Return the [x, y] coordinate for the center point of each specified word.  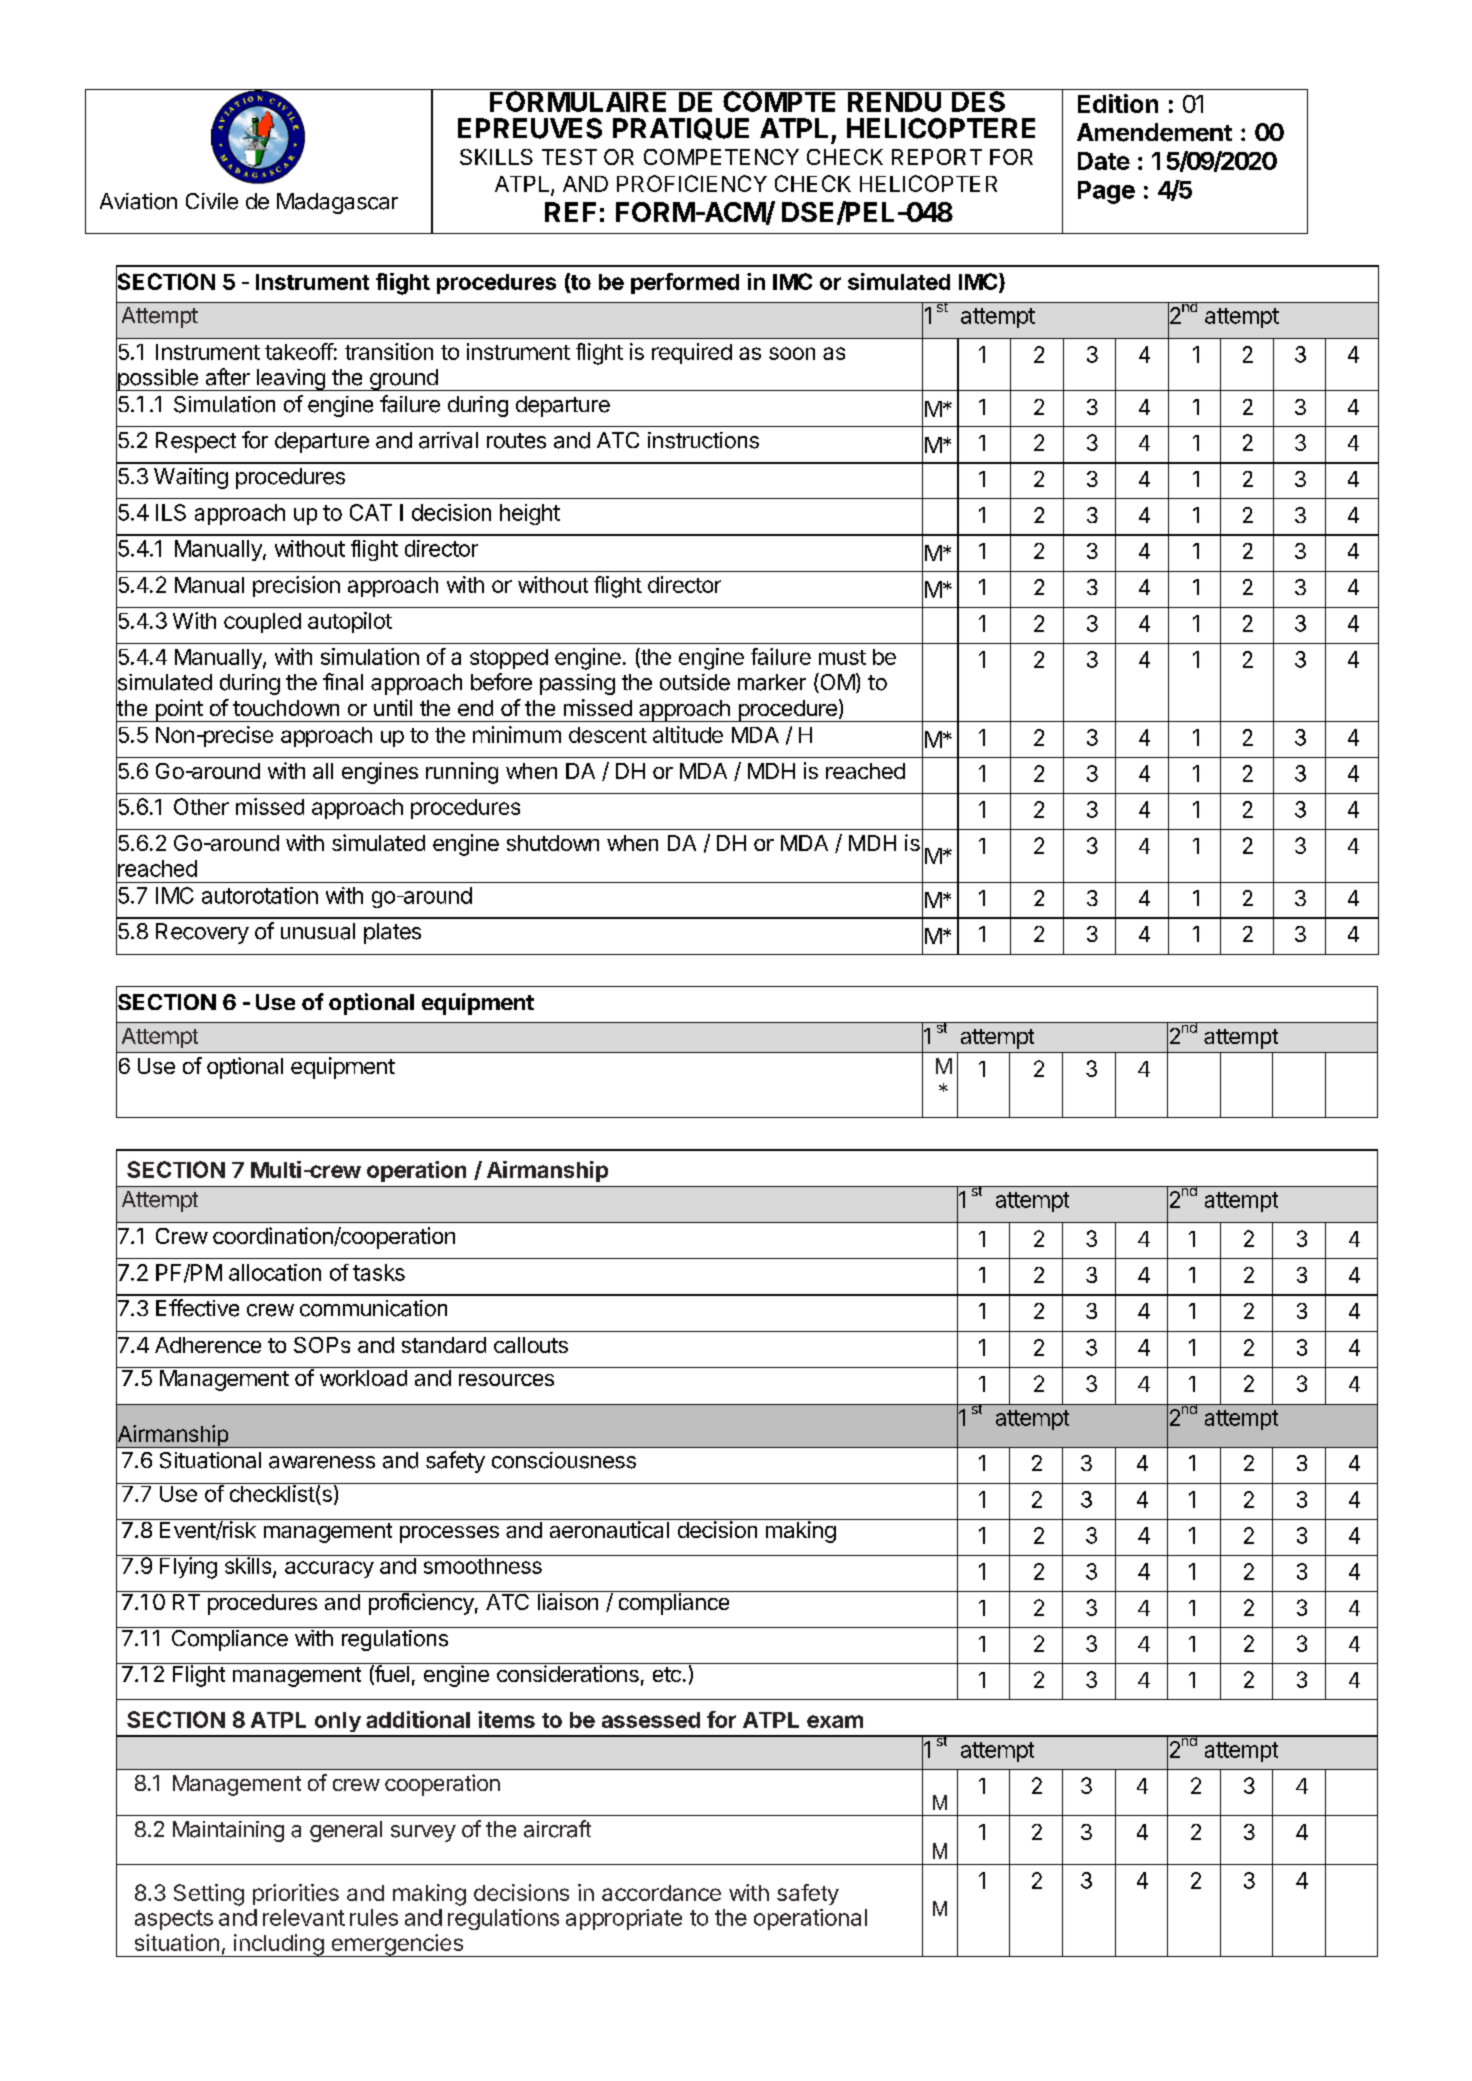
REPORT [937, 157]
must [842, 657]
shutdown [553, 843]
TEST [569, 157]
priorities [296, 1894]
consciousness [564, 1460]
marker [772, 682]
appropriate [624, 1919]
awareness [322, 1462]
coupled [262, 623]
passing [577, 684]
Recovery [202, 933]
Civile [212, 201]
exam [835, 1721]
